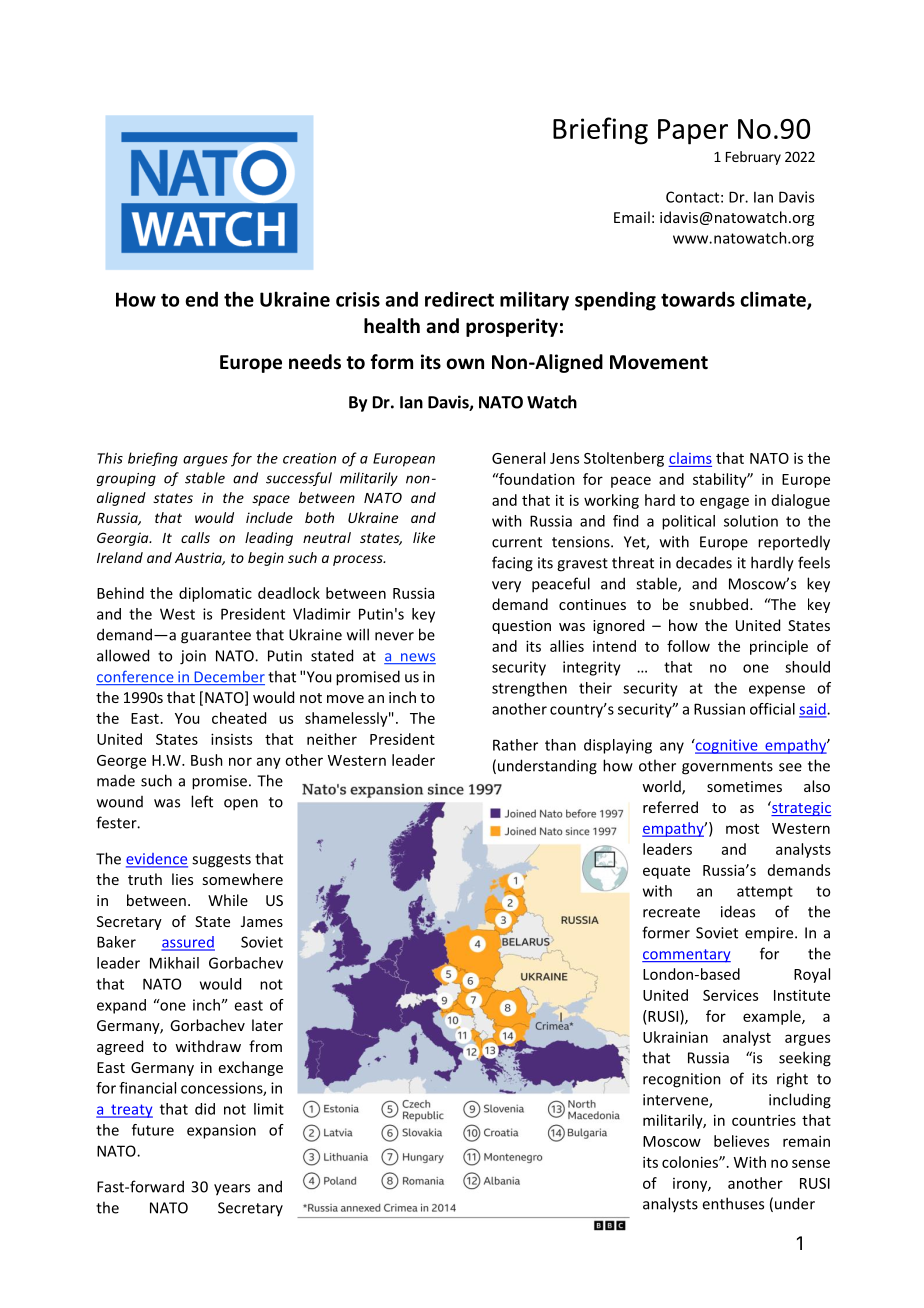 The width and height of the screenshot is (924, 1308). What do you see at coordinates (202, 801) in the screenshot?
I see `left` at bounding box center [202, 801].
